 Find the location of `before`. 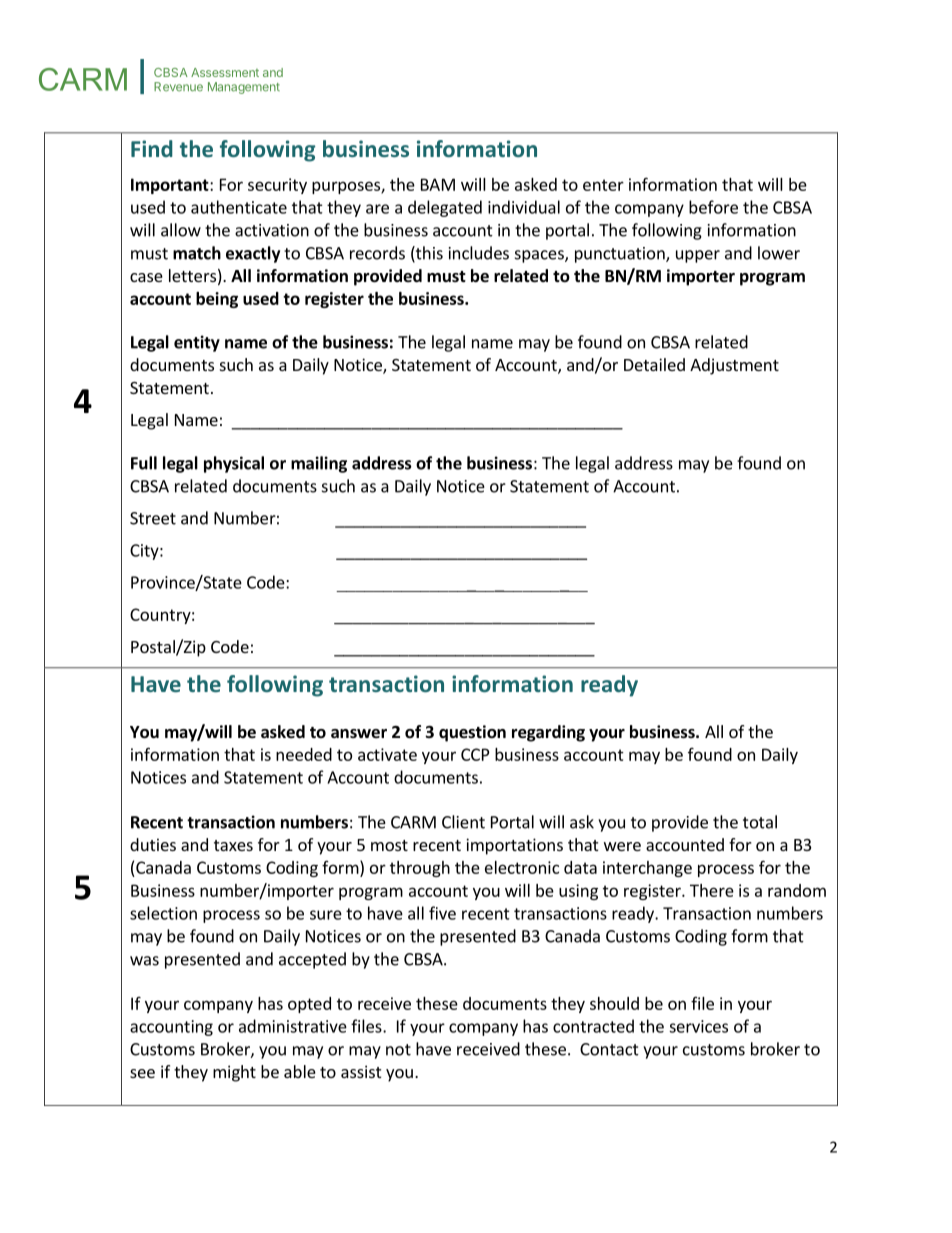

before is located at coordinates (713, 207).
